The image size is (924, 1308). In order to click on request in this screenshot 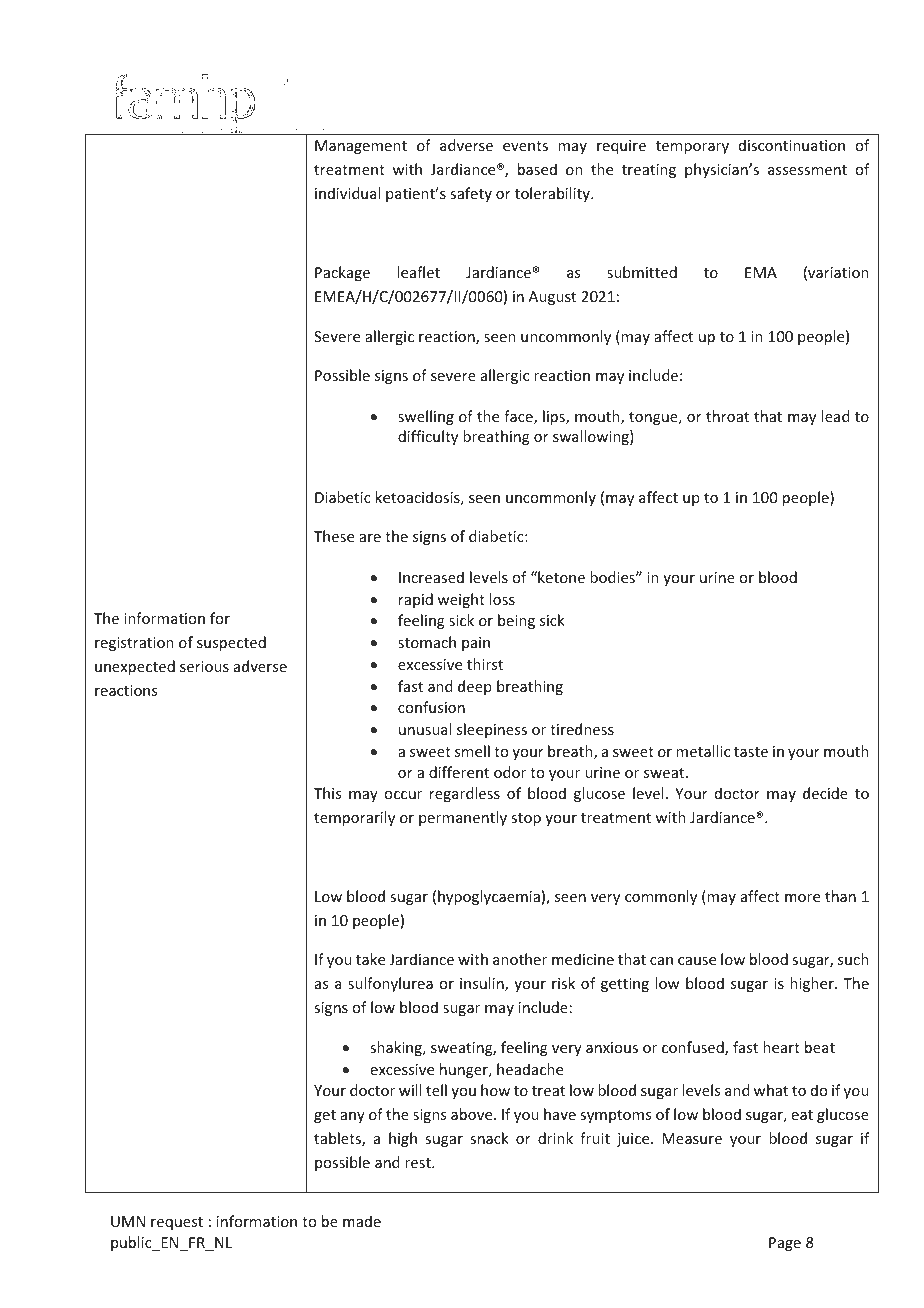, I will do `click(177, 1223)`.
